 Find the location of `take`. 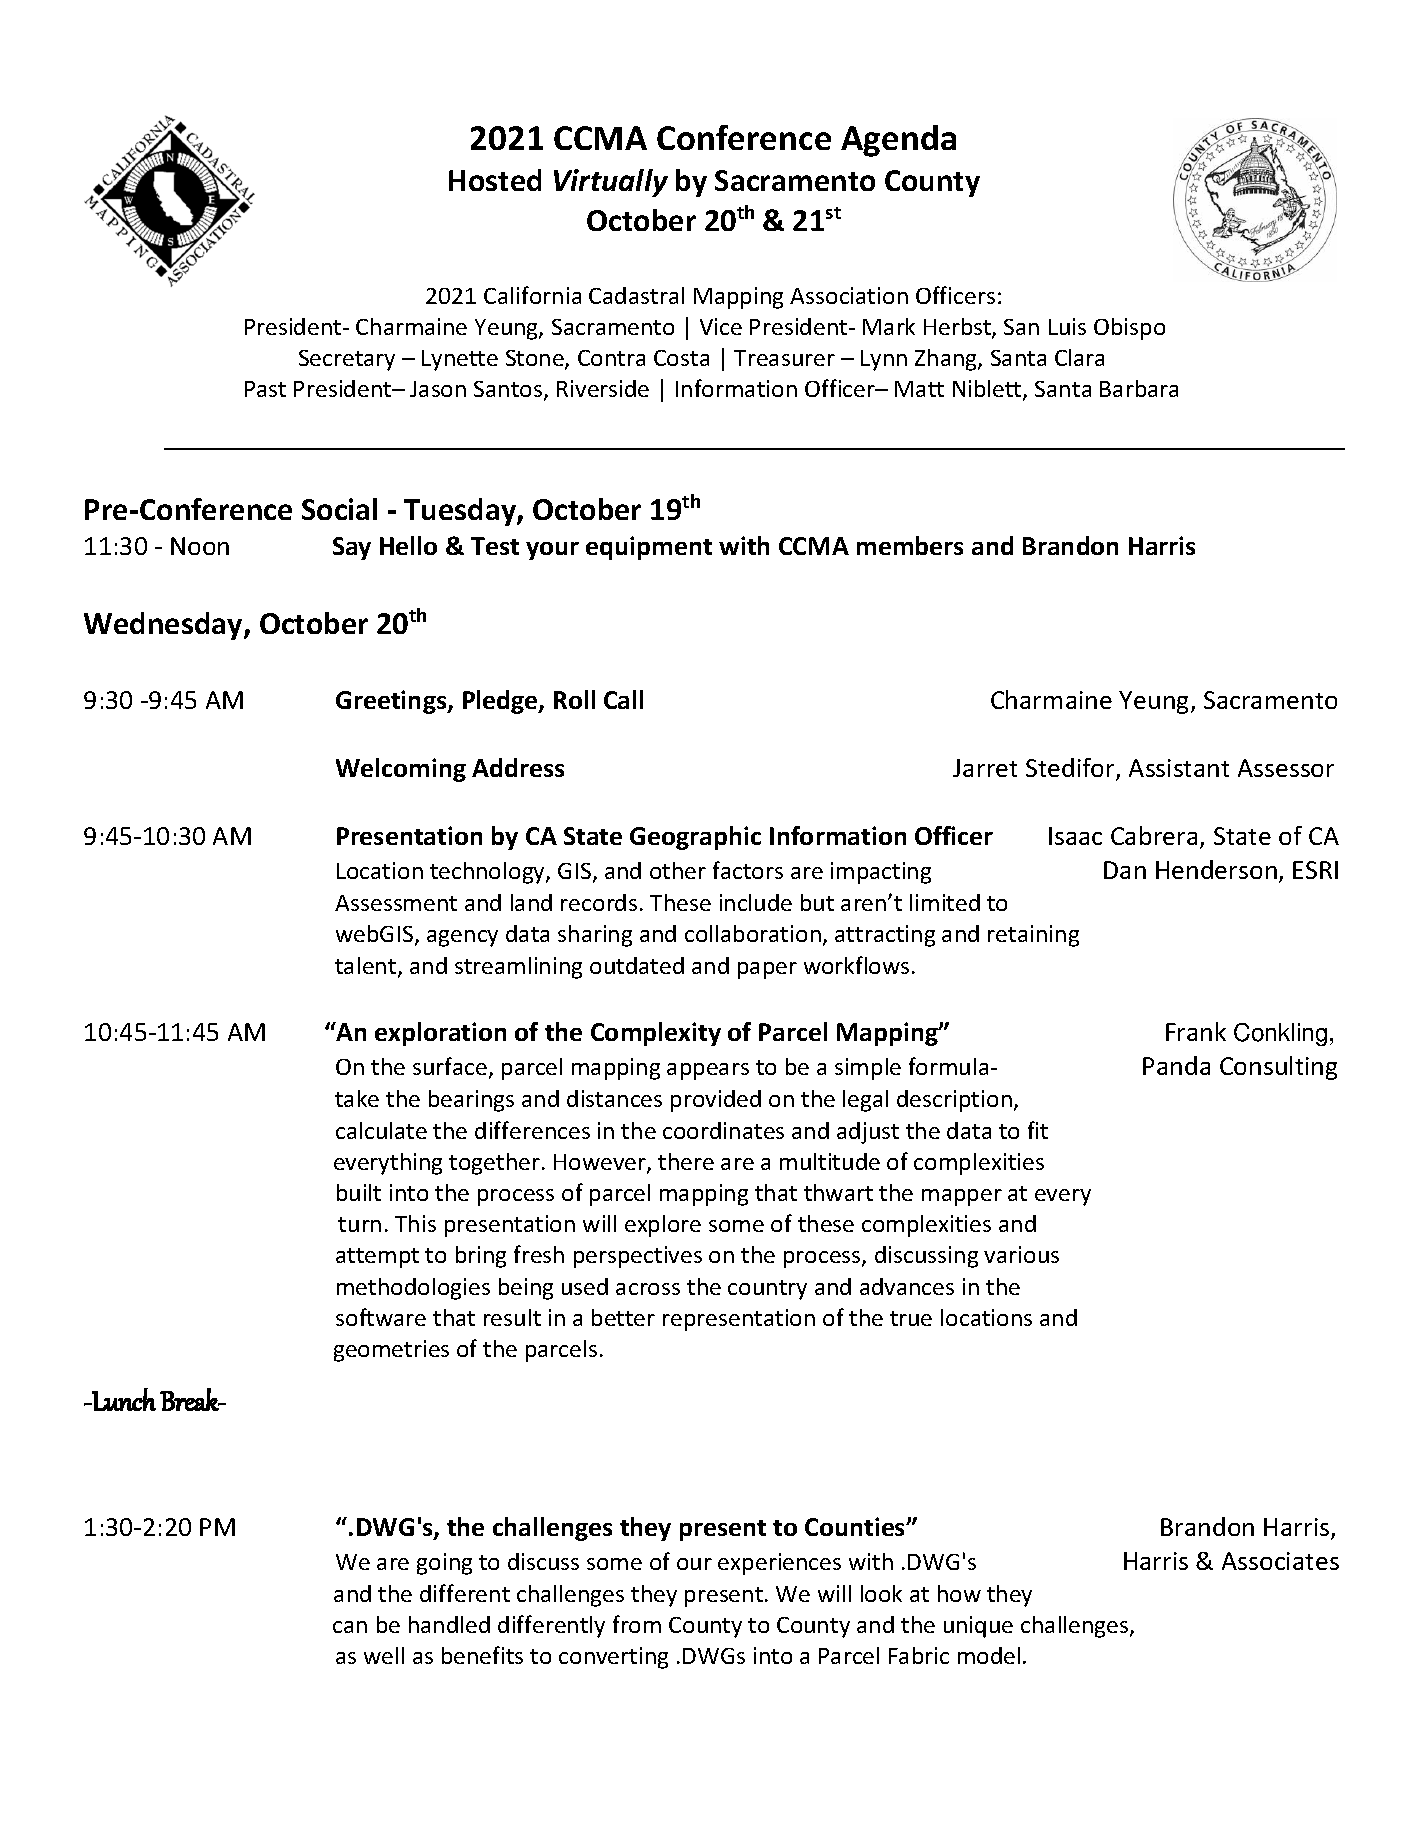

take is located at coordinates (357, 1098).
